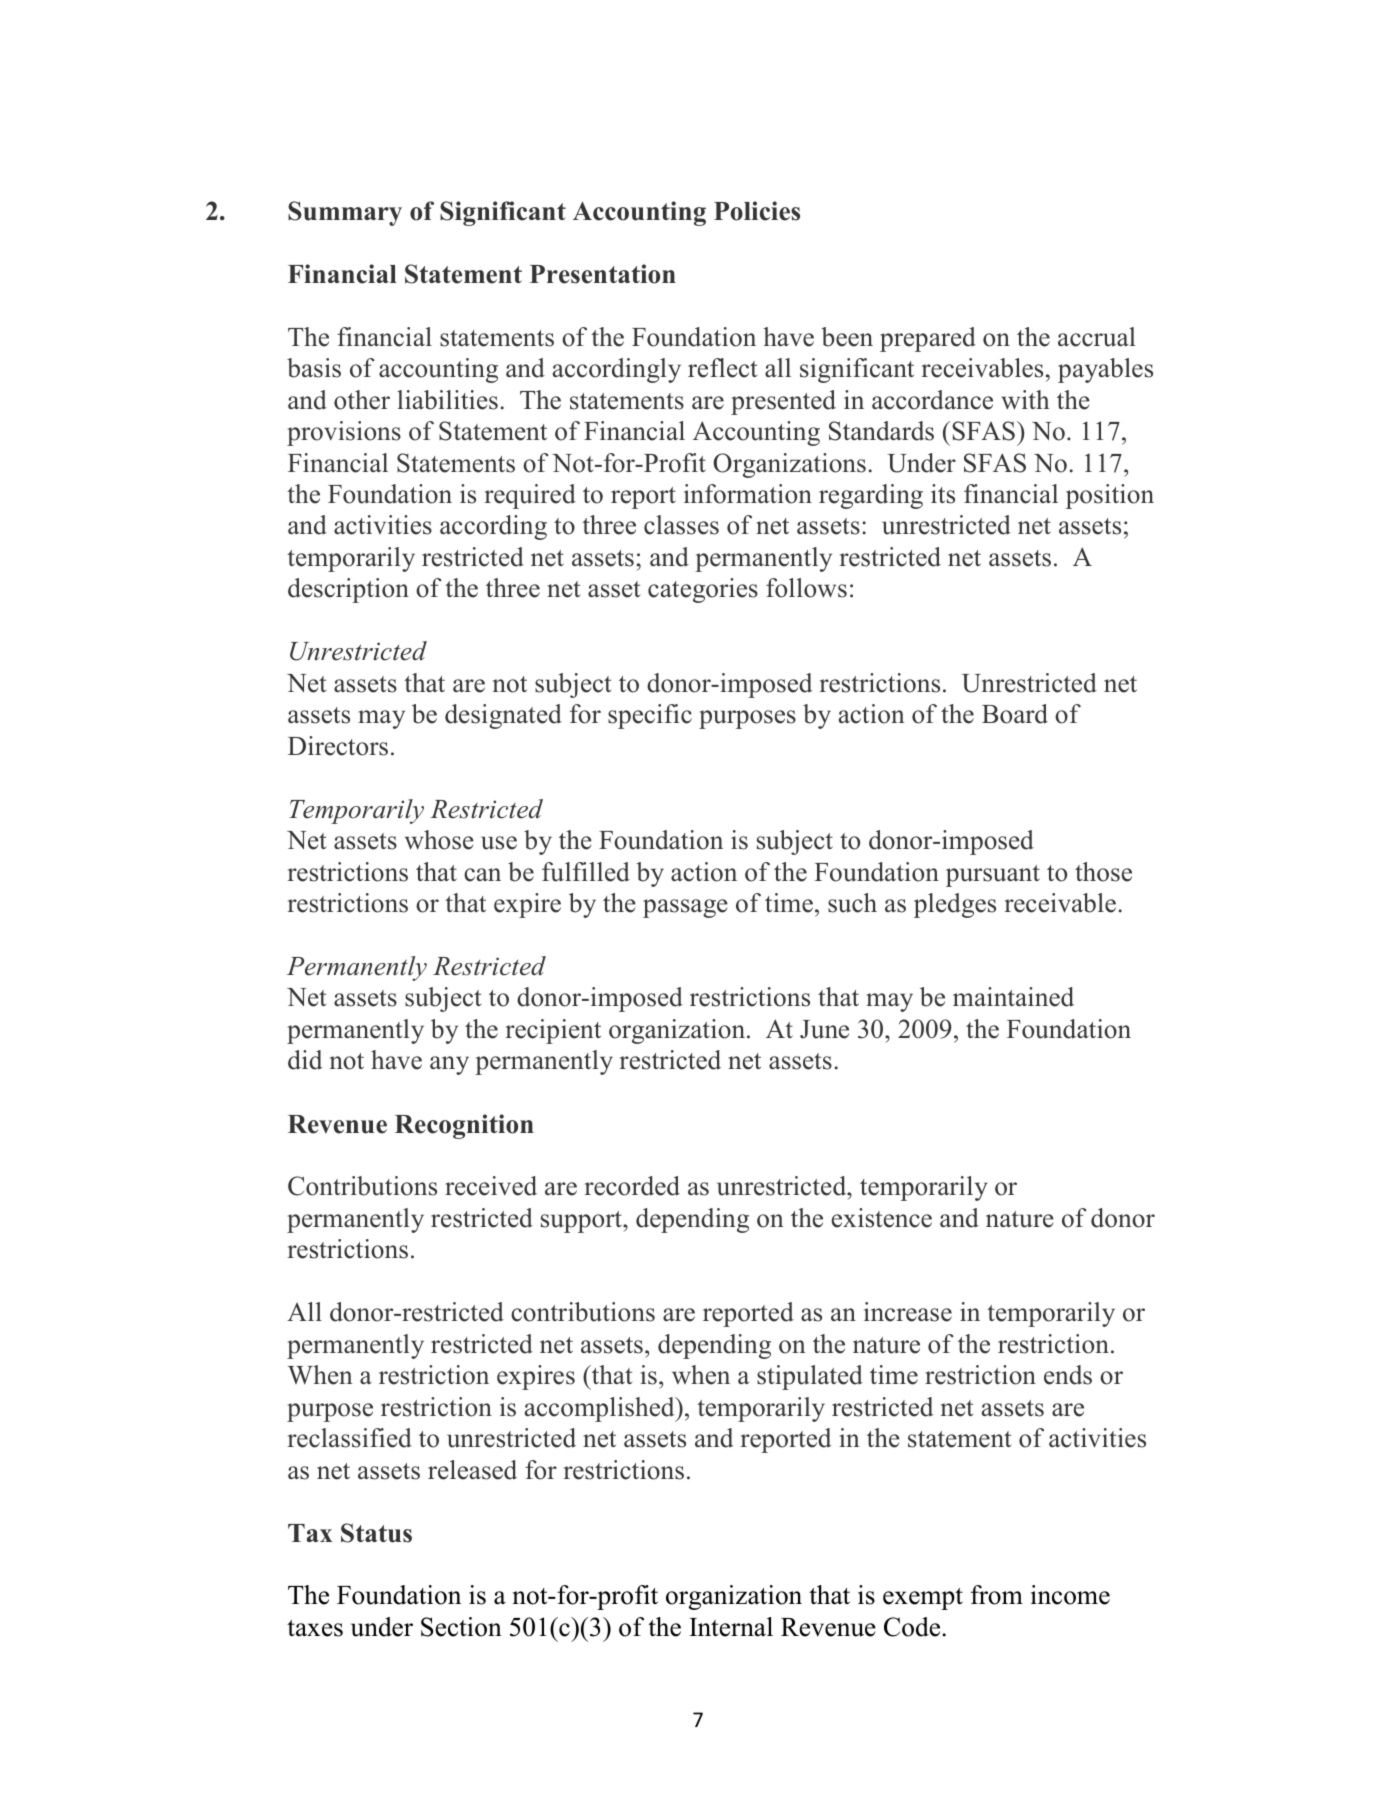 The height and width of the image is (1806, 1396). Describe the element at coordinates (464, 1126) in the image. I see `Recognition` at that location.
